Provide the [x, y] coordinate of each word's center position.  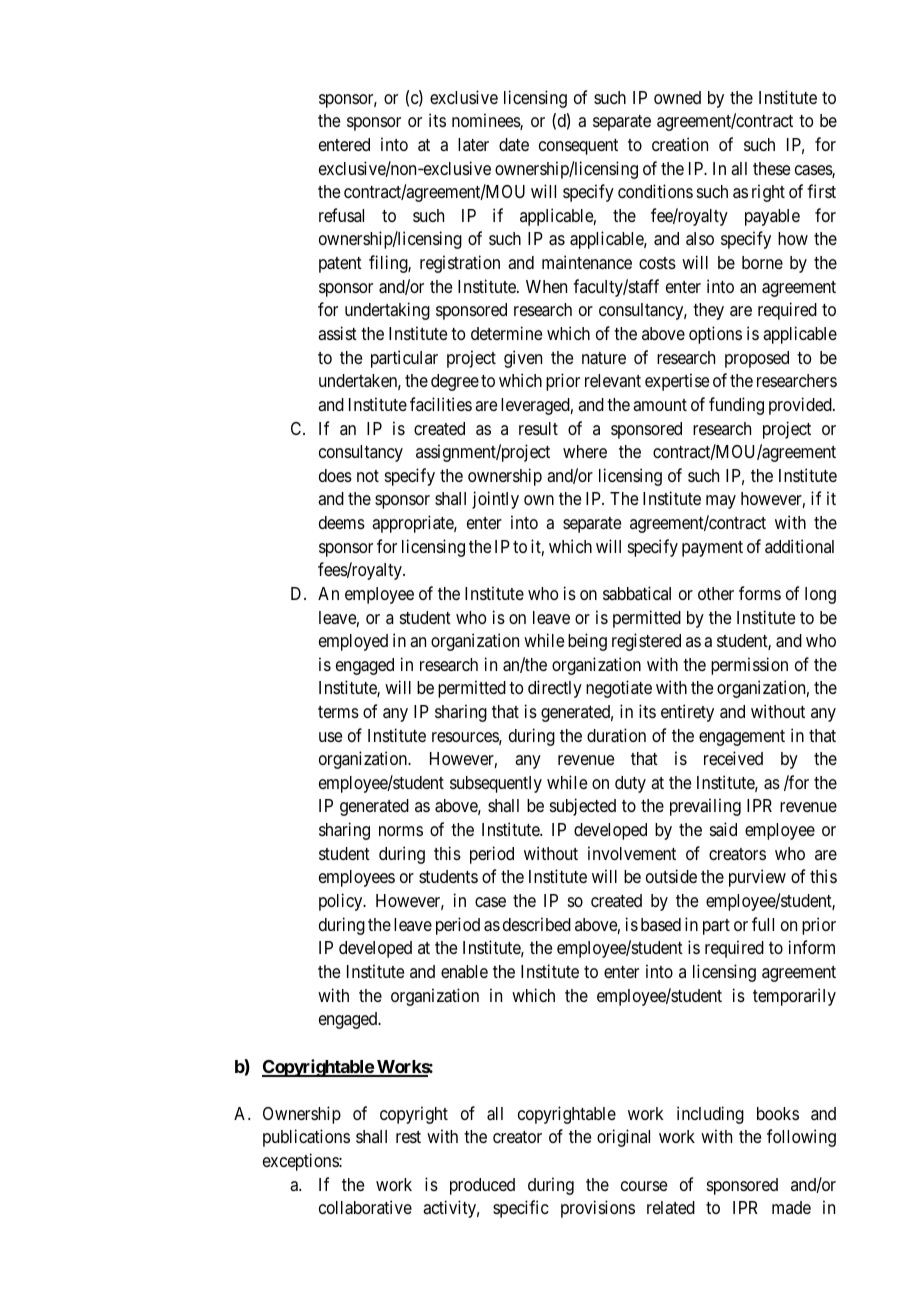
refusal [341, 215]
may [721, 502]
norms [401, 831]
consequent [578, 147]
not [368, 476]
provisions [598, 1209]
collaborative [365, 1207]
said [723, 829]
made [791, 1207]
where [585, 451]
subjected [583, 807]
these [771, 168]
